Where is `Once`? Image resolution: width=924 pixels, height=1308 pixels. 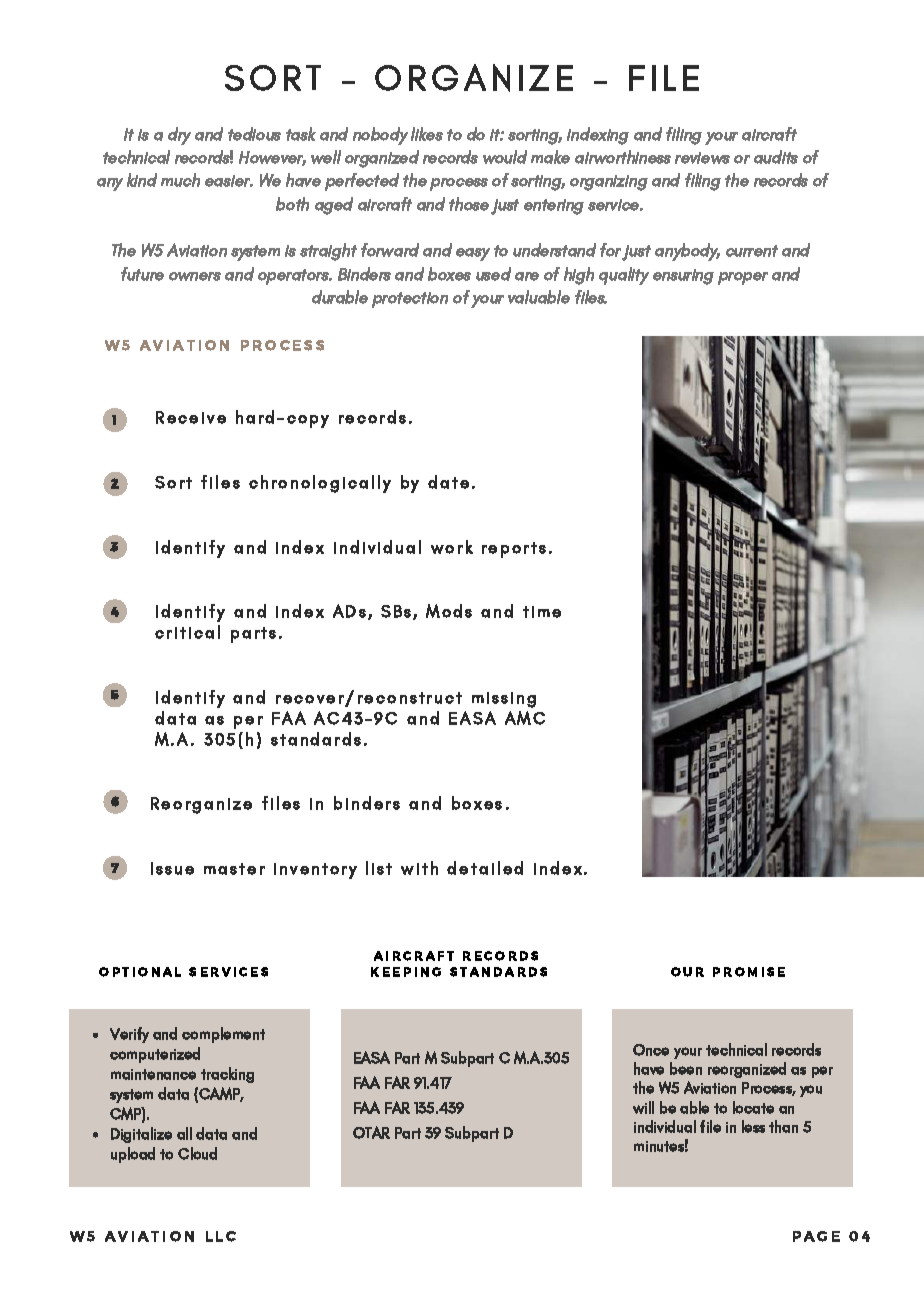
Once is located at coordinates (651, 1050).
